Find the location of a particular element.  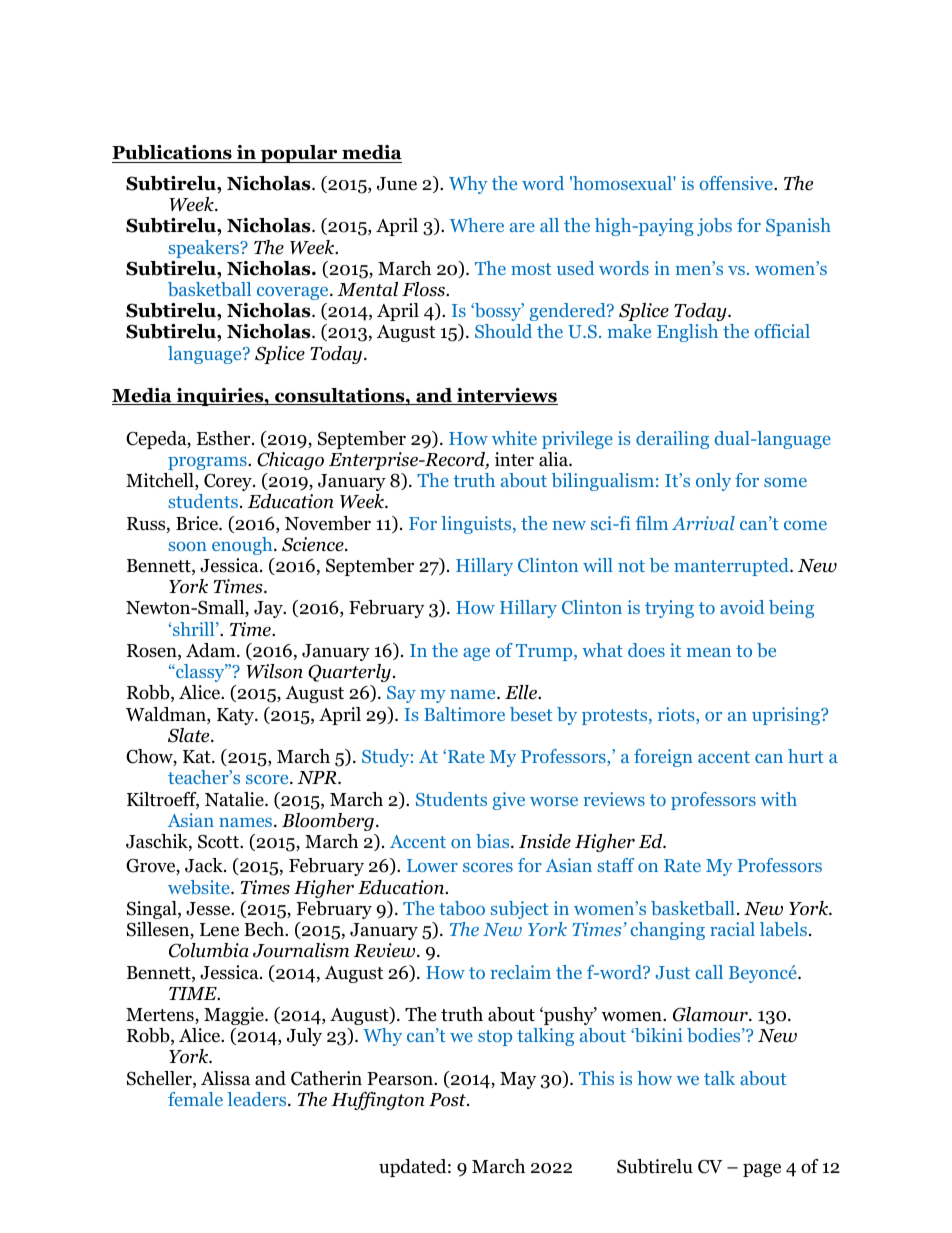

Where is located at coordinates (477, 225).
